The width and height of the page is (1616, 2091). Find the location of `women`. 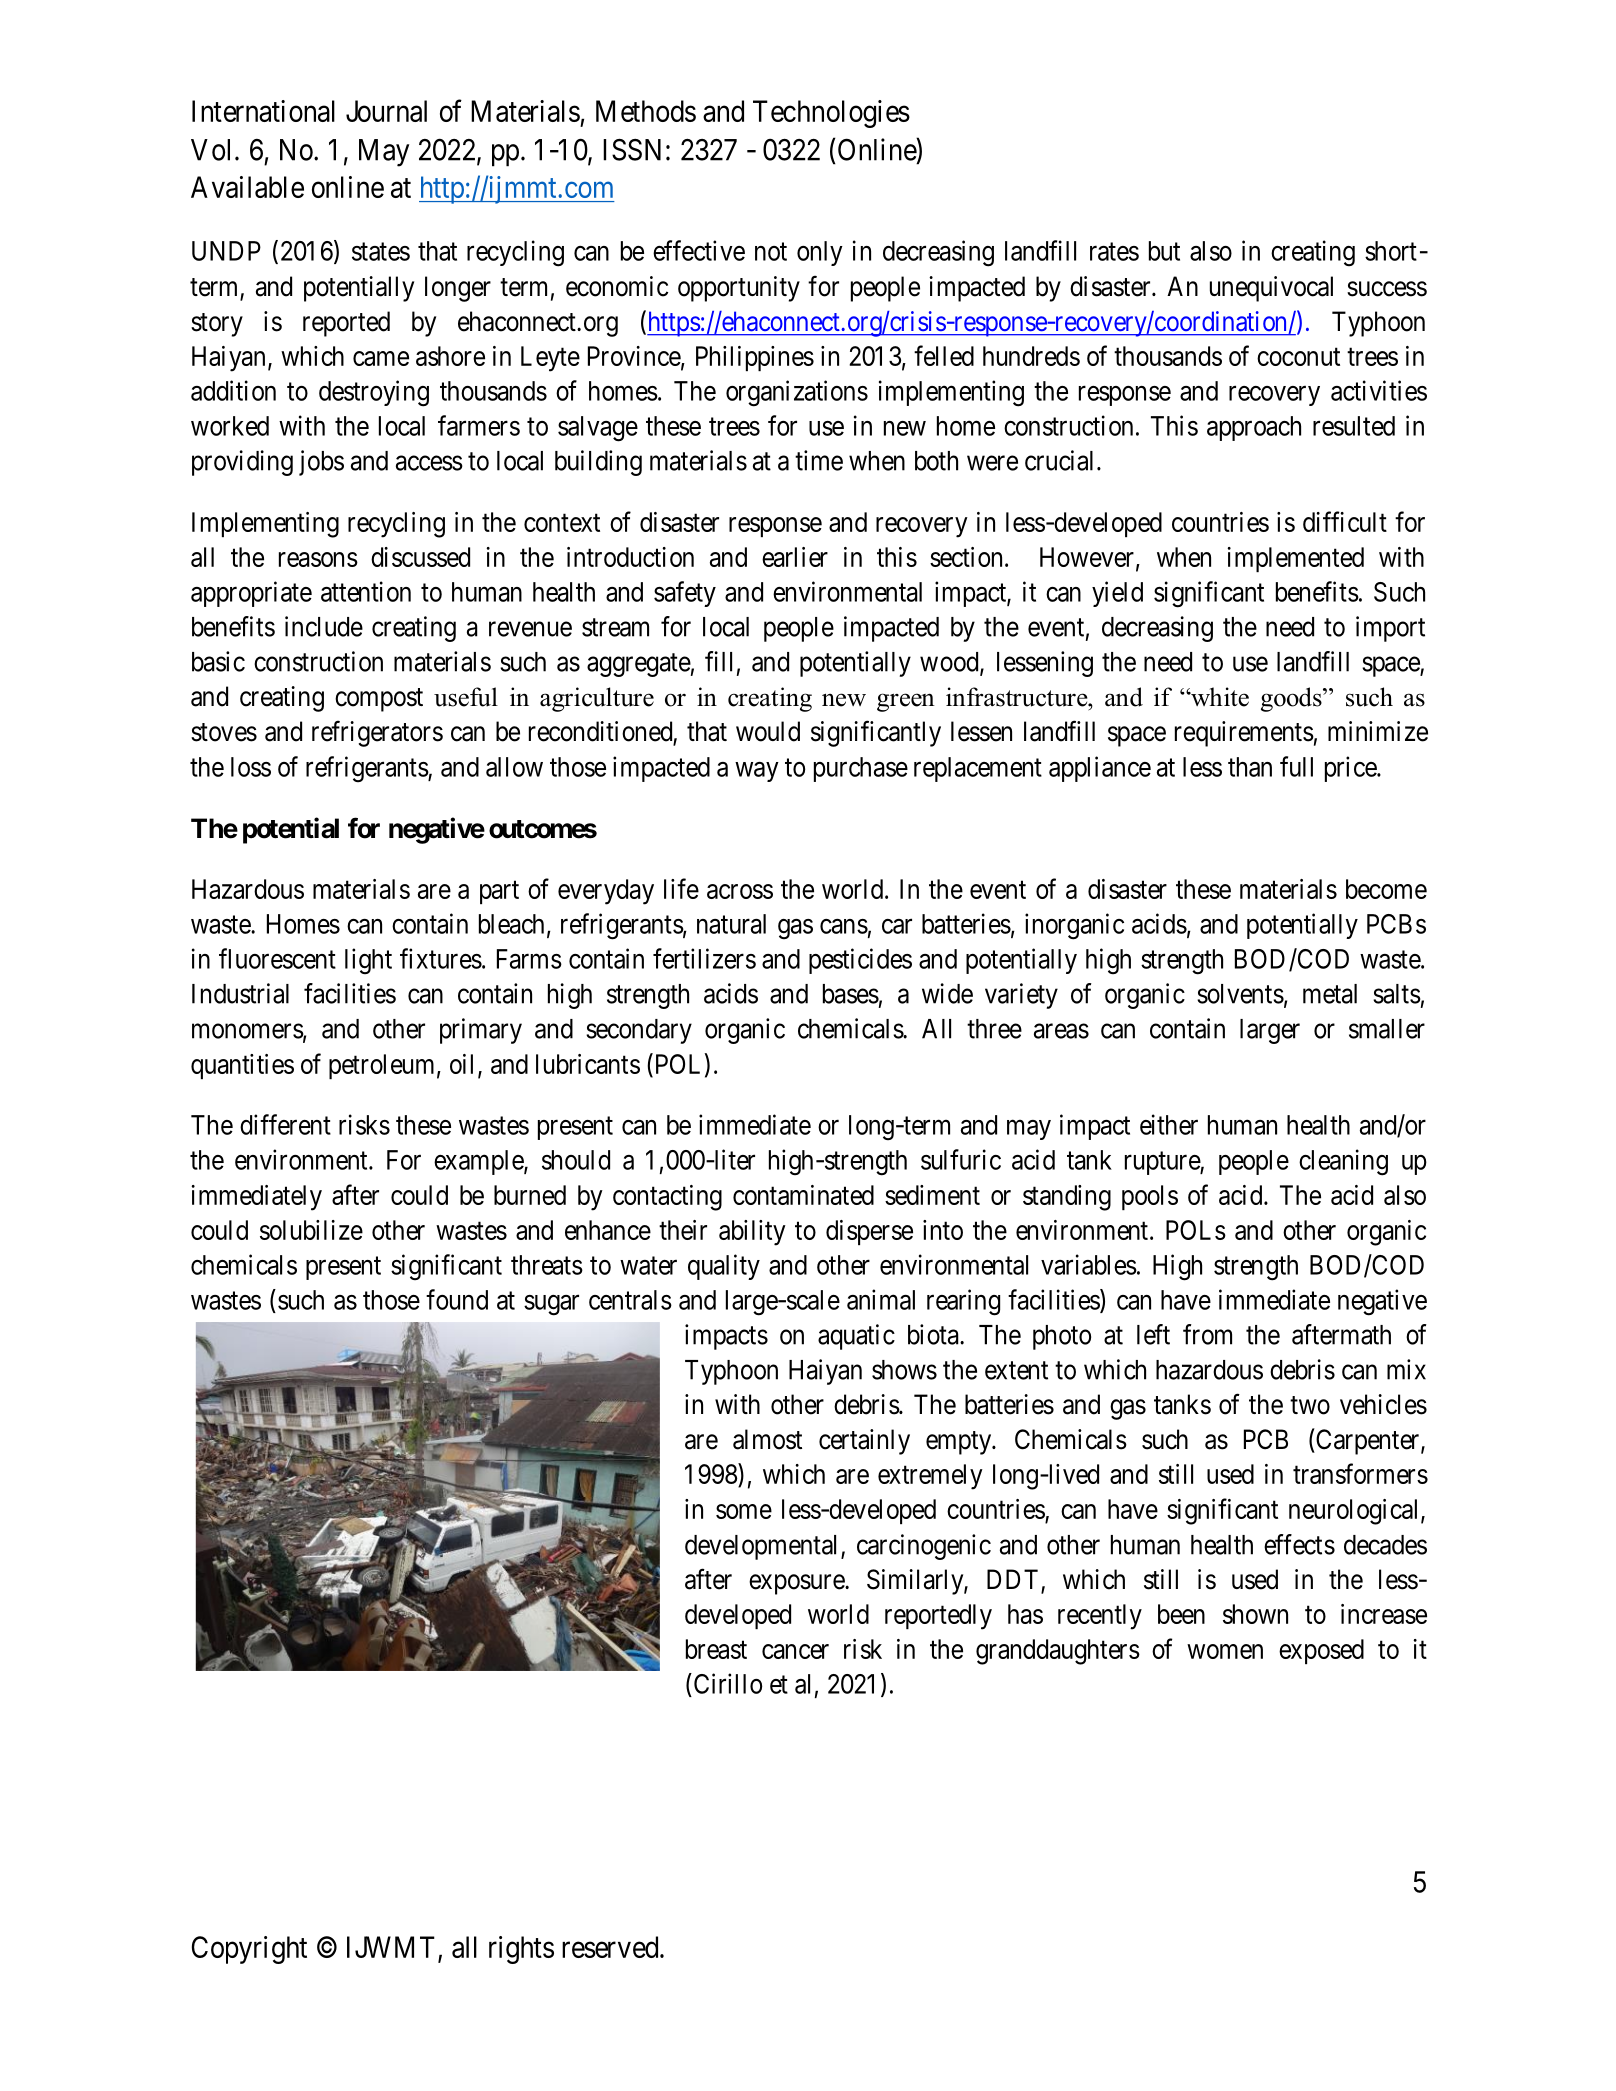

women is located at coordinates (1225, 1651).
